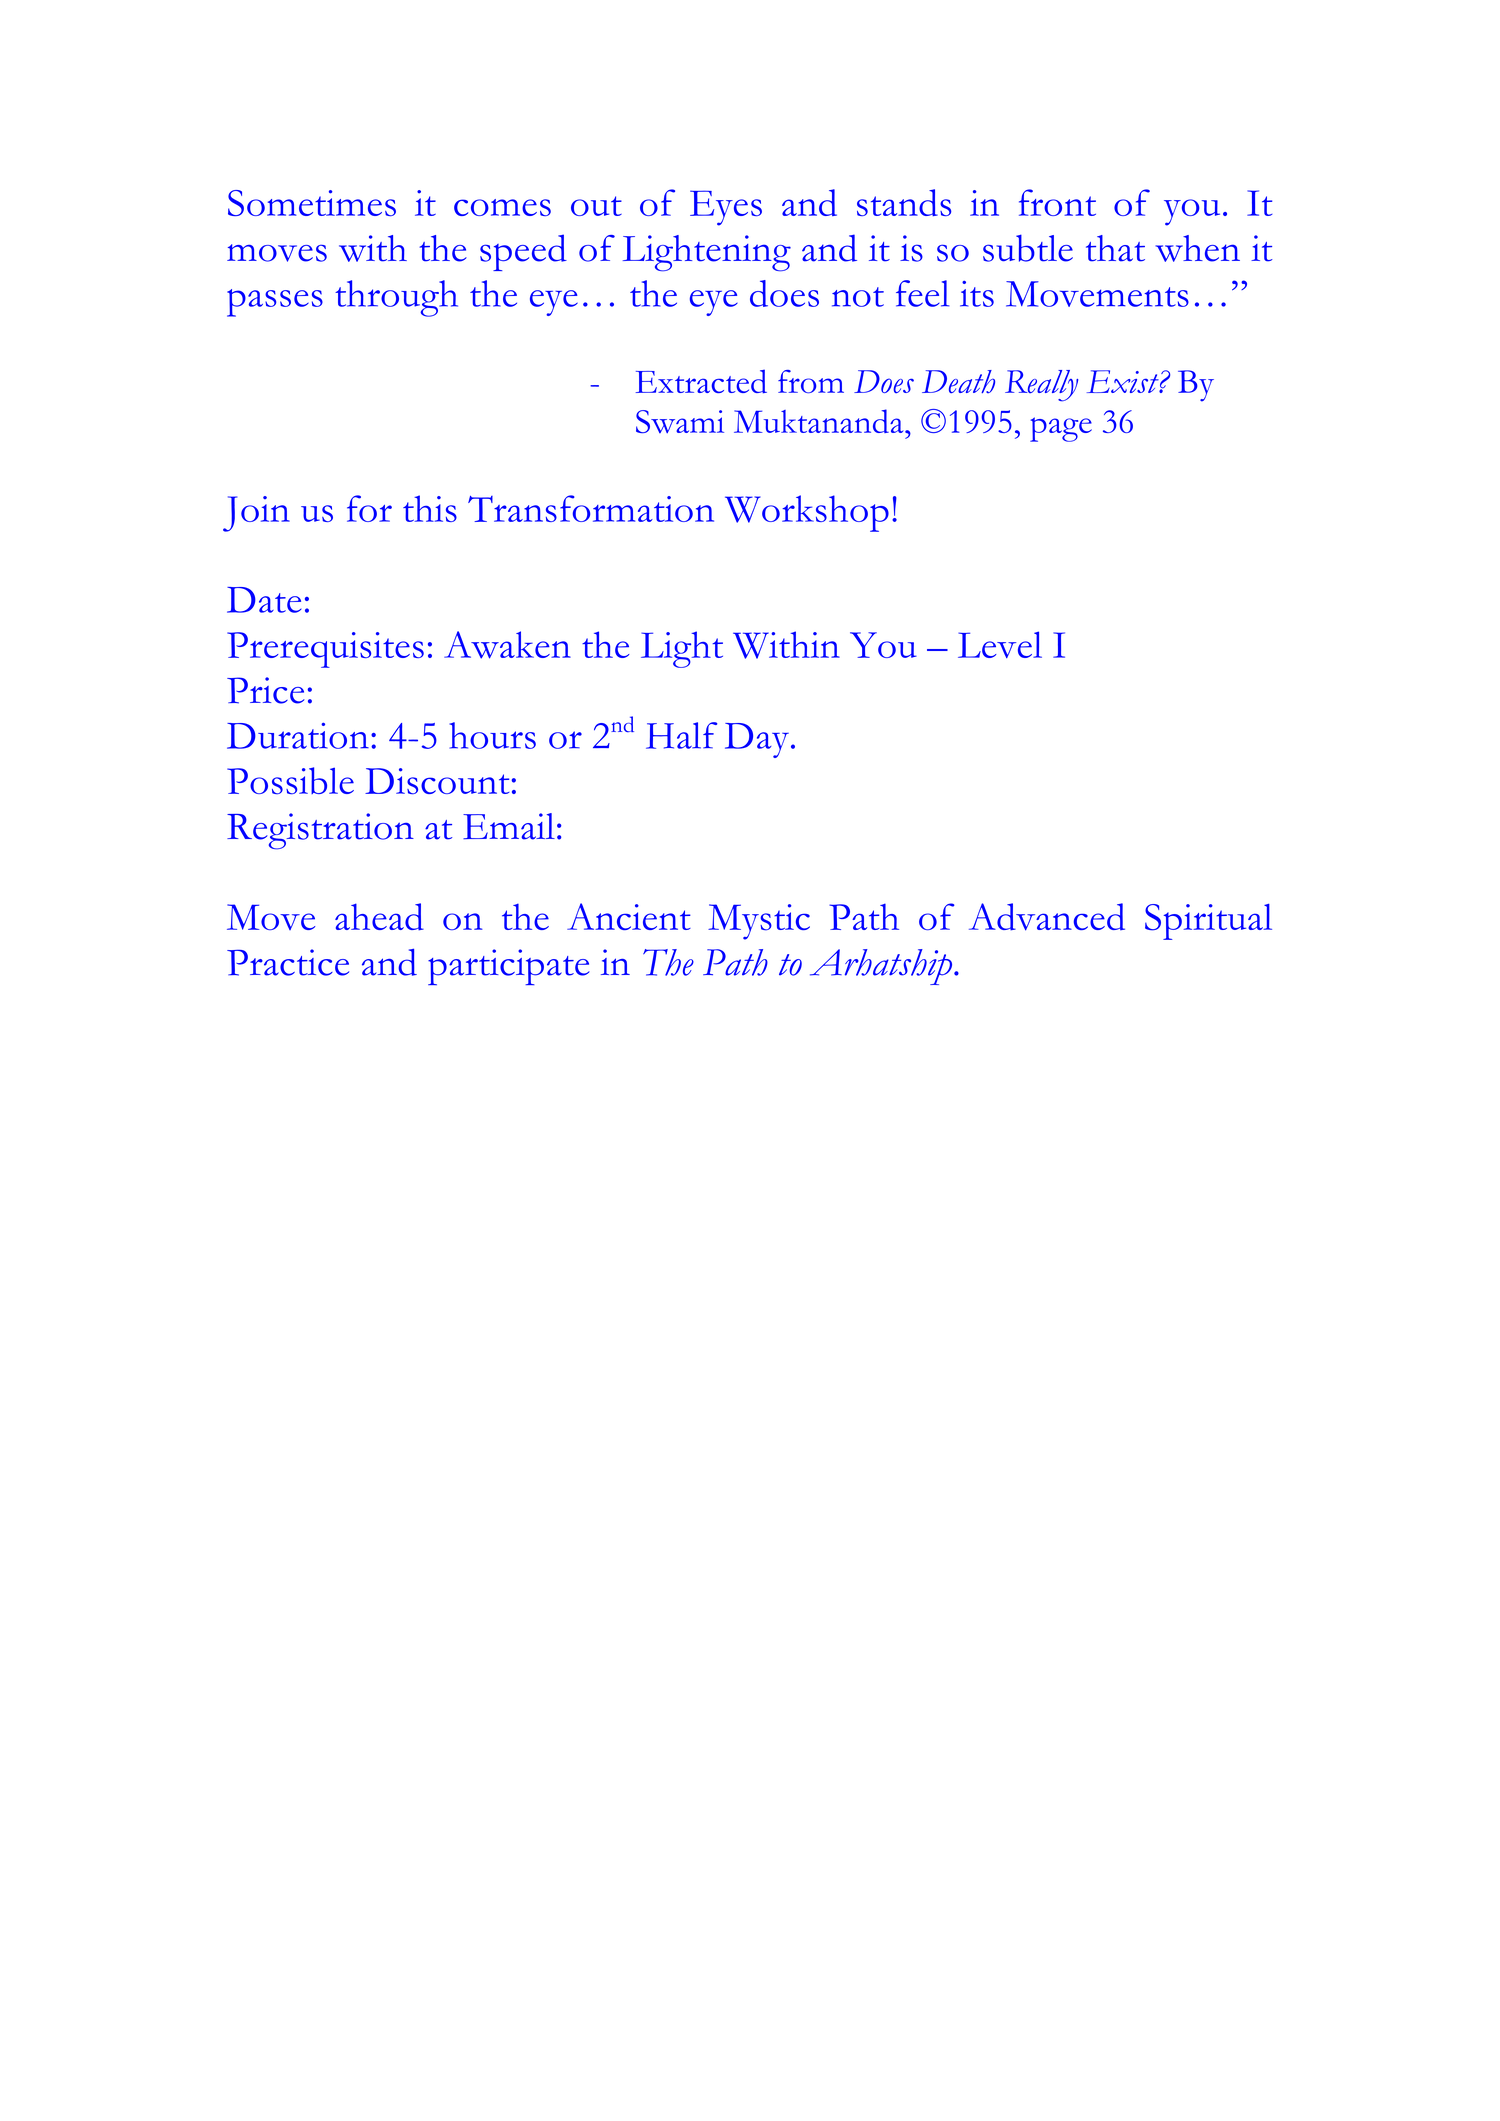  Describe the element at coordinates (396, 298) in the screenshot. I see `through` at that location.
